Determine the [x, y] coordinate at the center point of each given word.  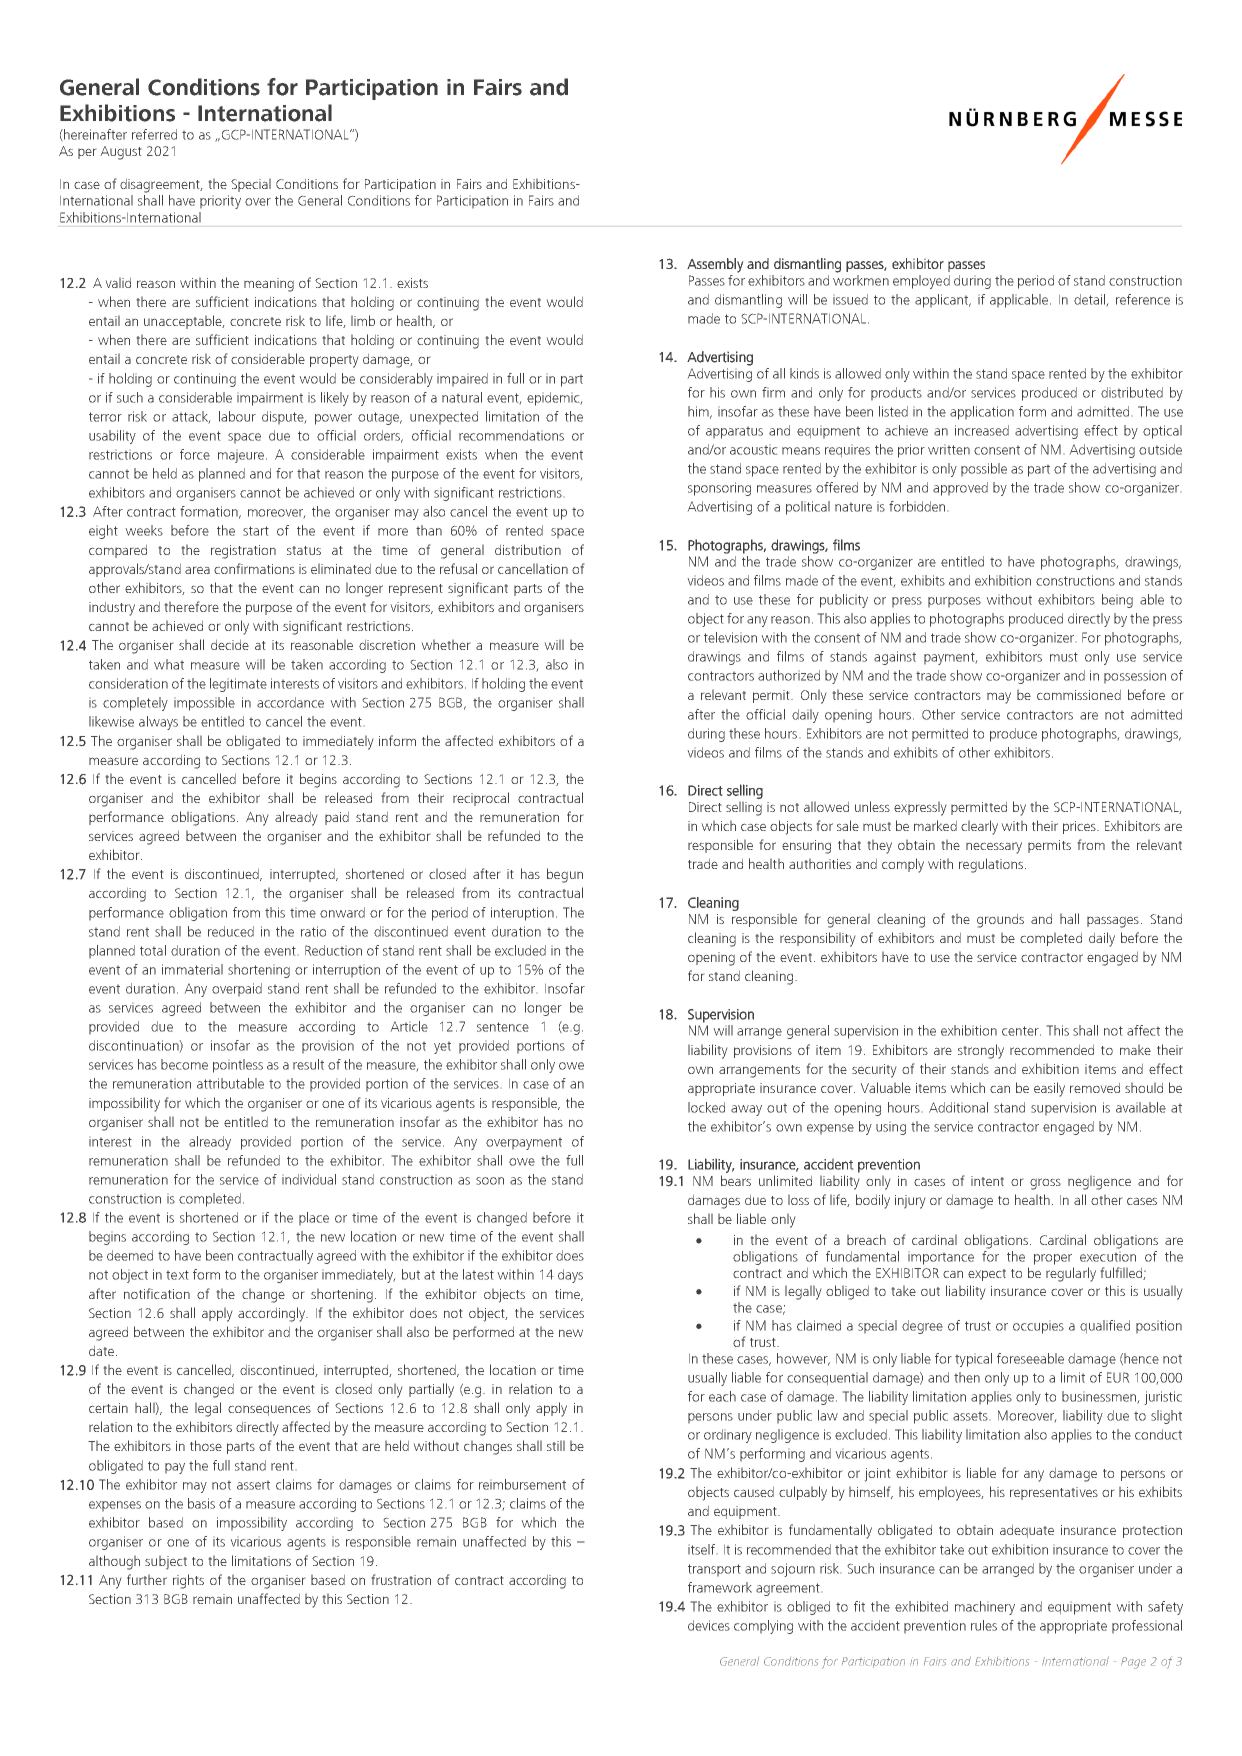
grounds [1000, 921]
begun [565, 875]
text [177, 1275]
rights [188, 1581]
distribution [528, 549]
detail [1089, 299]
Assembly [715, 265]
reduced [231, 931]
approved [960, 489]
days [570, 1276]
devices [709, 1625]
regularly [1071, 1274]
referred [154, 134]
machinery [985, 1608]
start [256, 531]
